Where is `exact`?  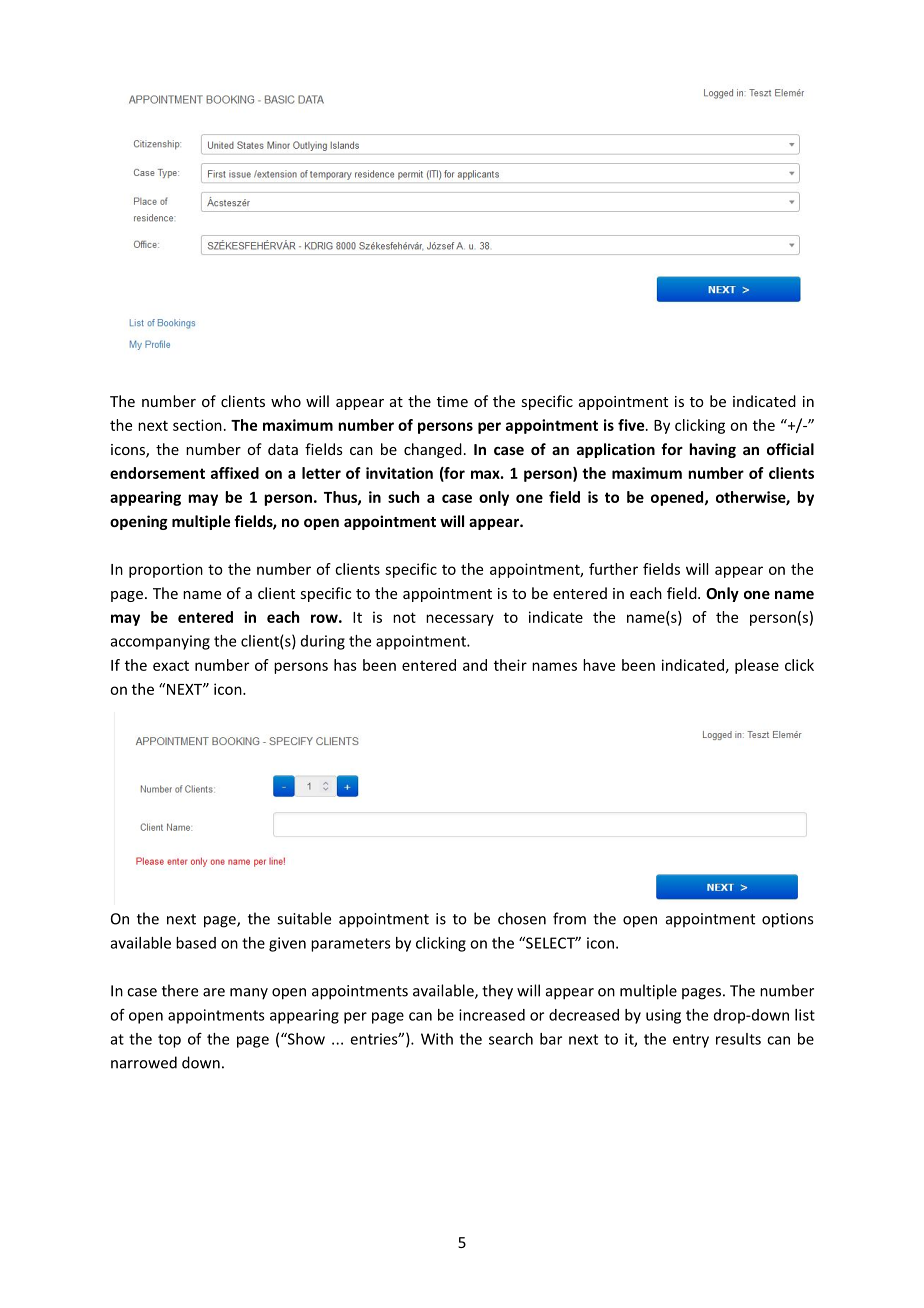 exact is located at coordinates (171, 666).
